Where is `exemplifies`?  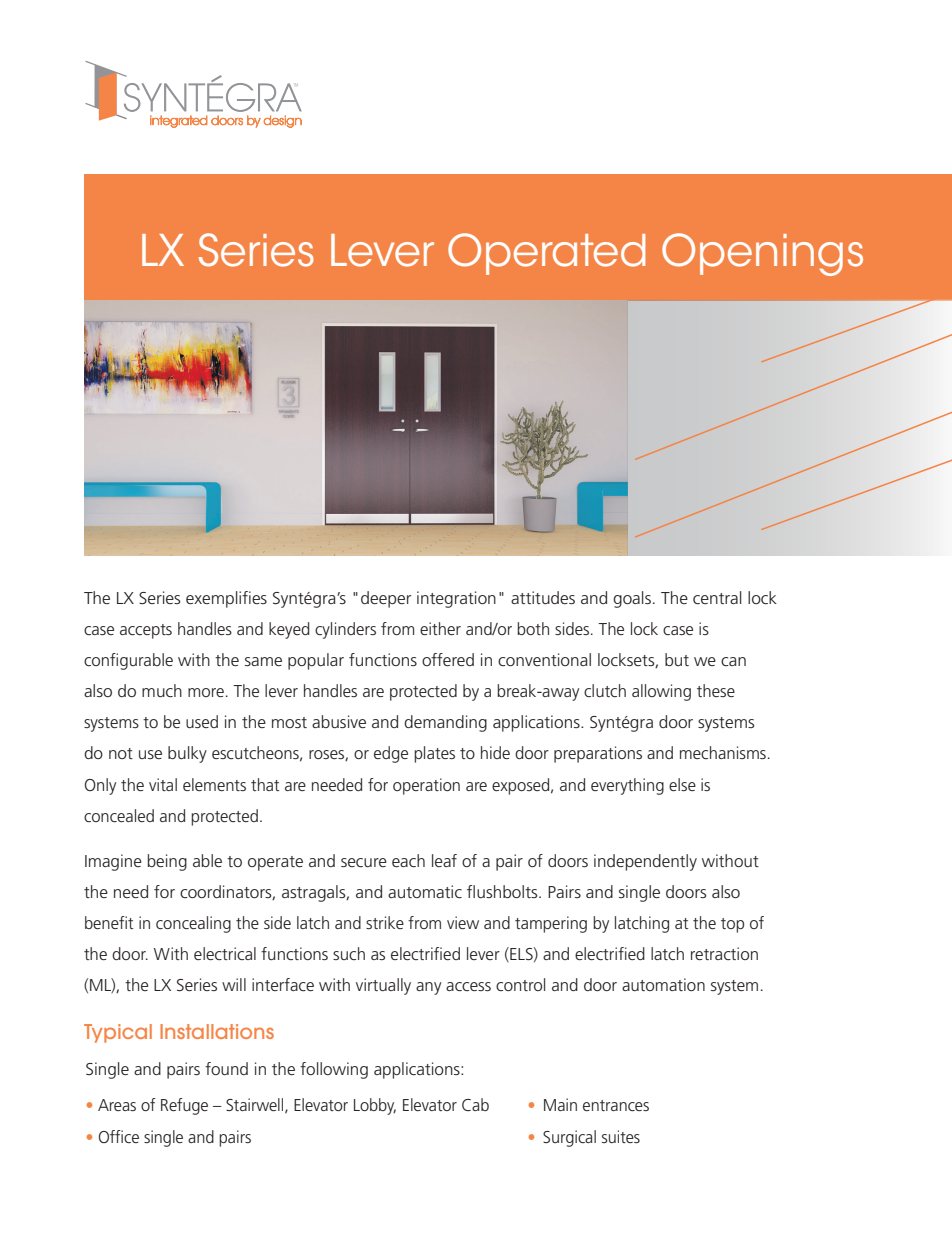 exemplifies is located at coordinates (226, 599).
